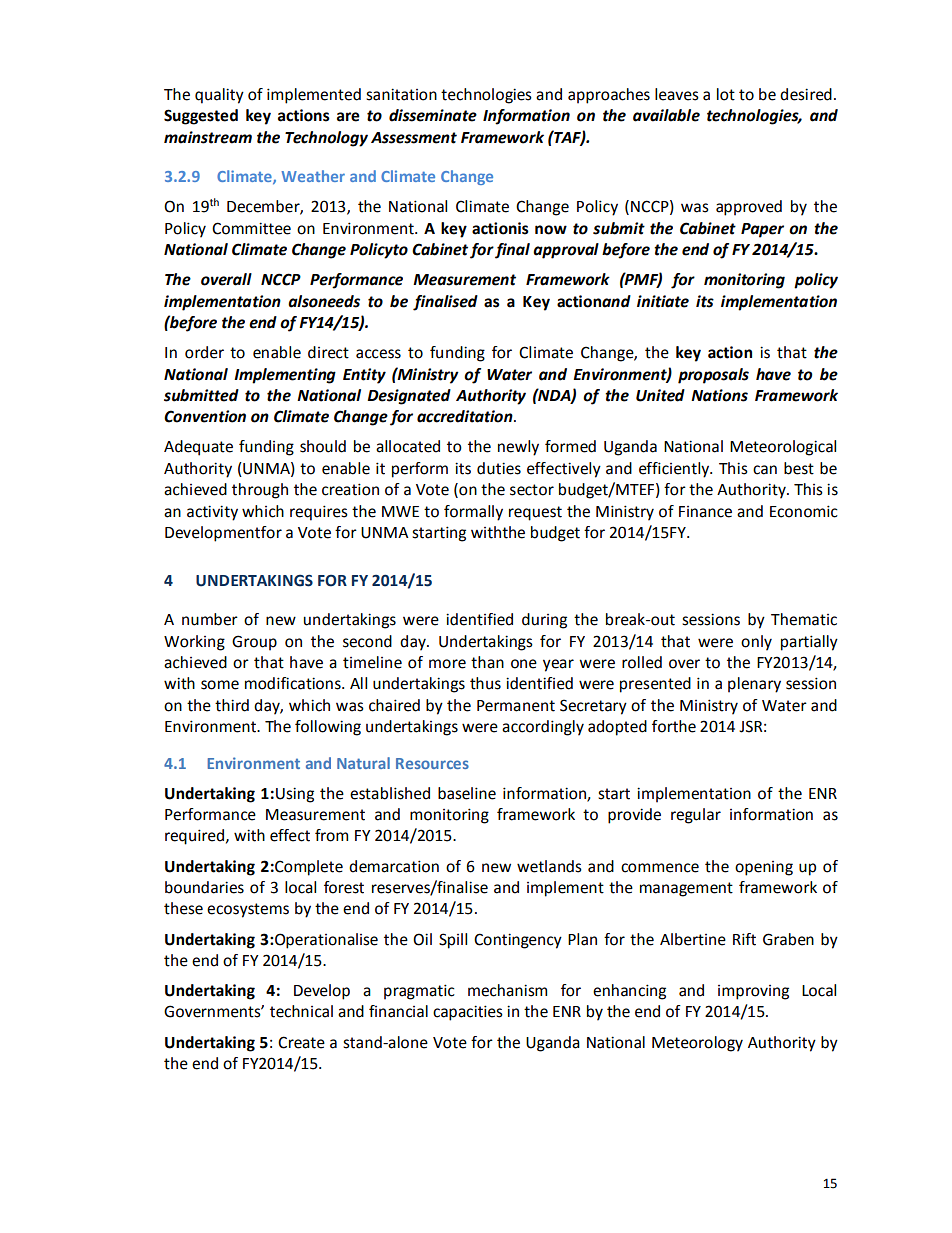  Describe the element at coordinates (219, 96) in the screenshot. I see `quality` at that location.
